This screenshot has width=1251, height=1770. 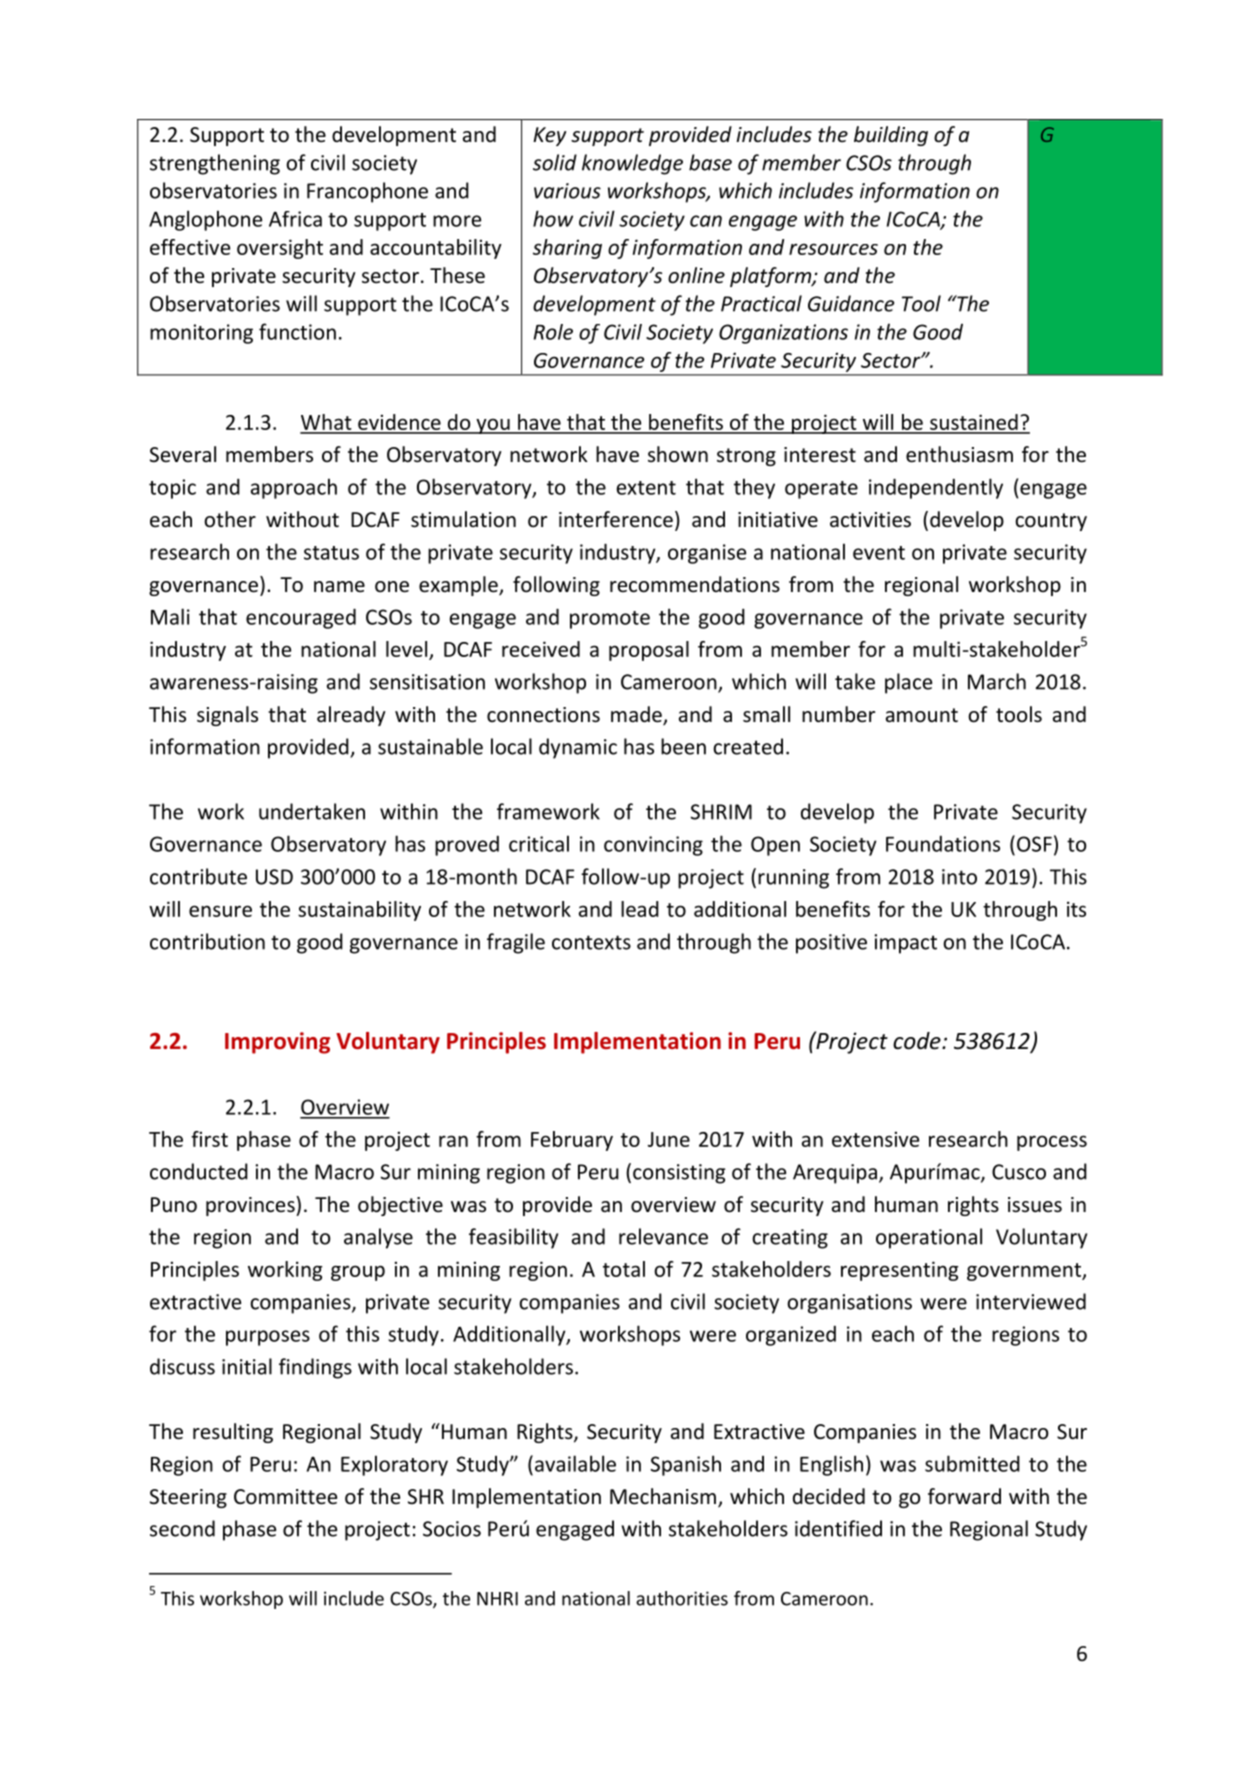 I want to click on into, so click(x=959, y=877).
